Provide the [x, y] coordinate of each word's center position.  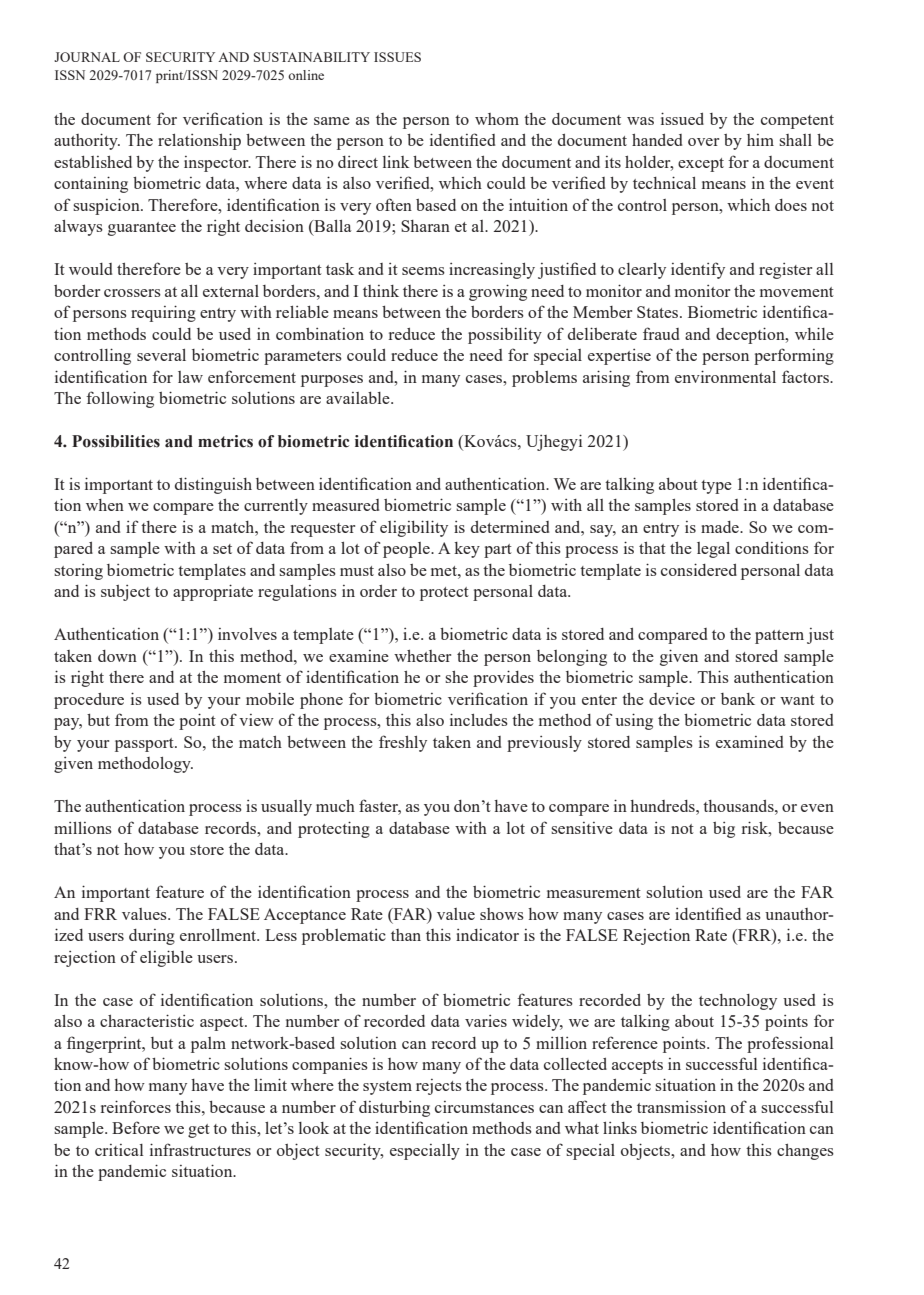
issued [682, 118]
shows [502, 914]
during [152, 937]
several [161, 355]
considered [699, 569]
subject [125, 593]
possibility [505, 335]
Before [136, 1127]
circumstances [484, 1107]
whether [422, 656]
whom [497, 119]
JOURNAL [87, 57]
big [724, 830]
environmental [725, 376]
